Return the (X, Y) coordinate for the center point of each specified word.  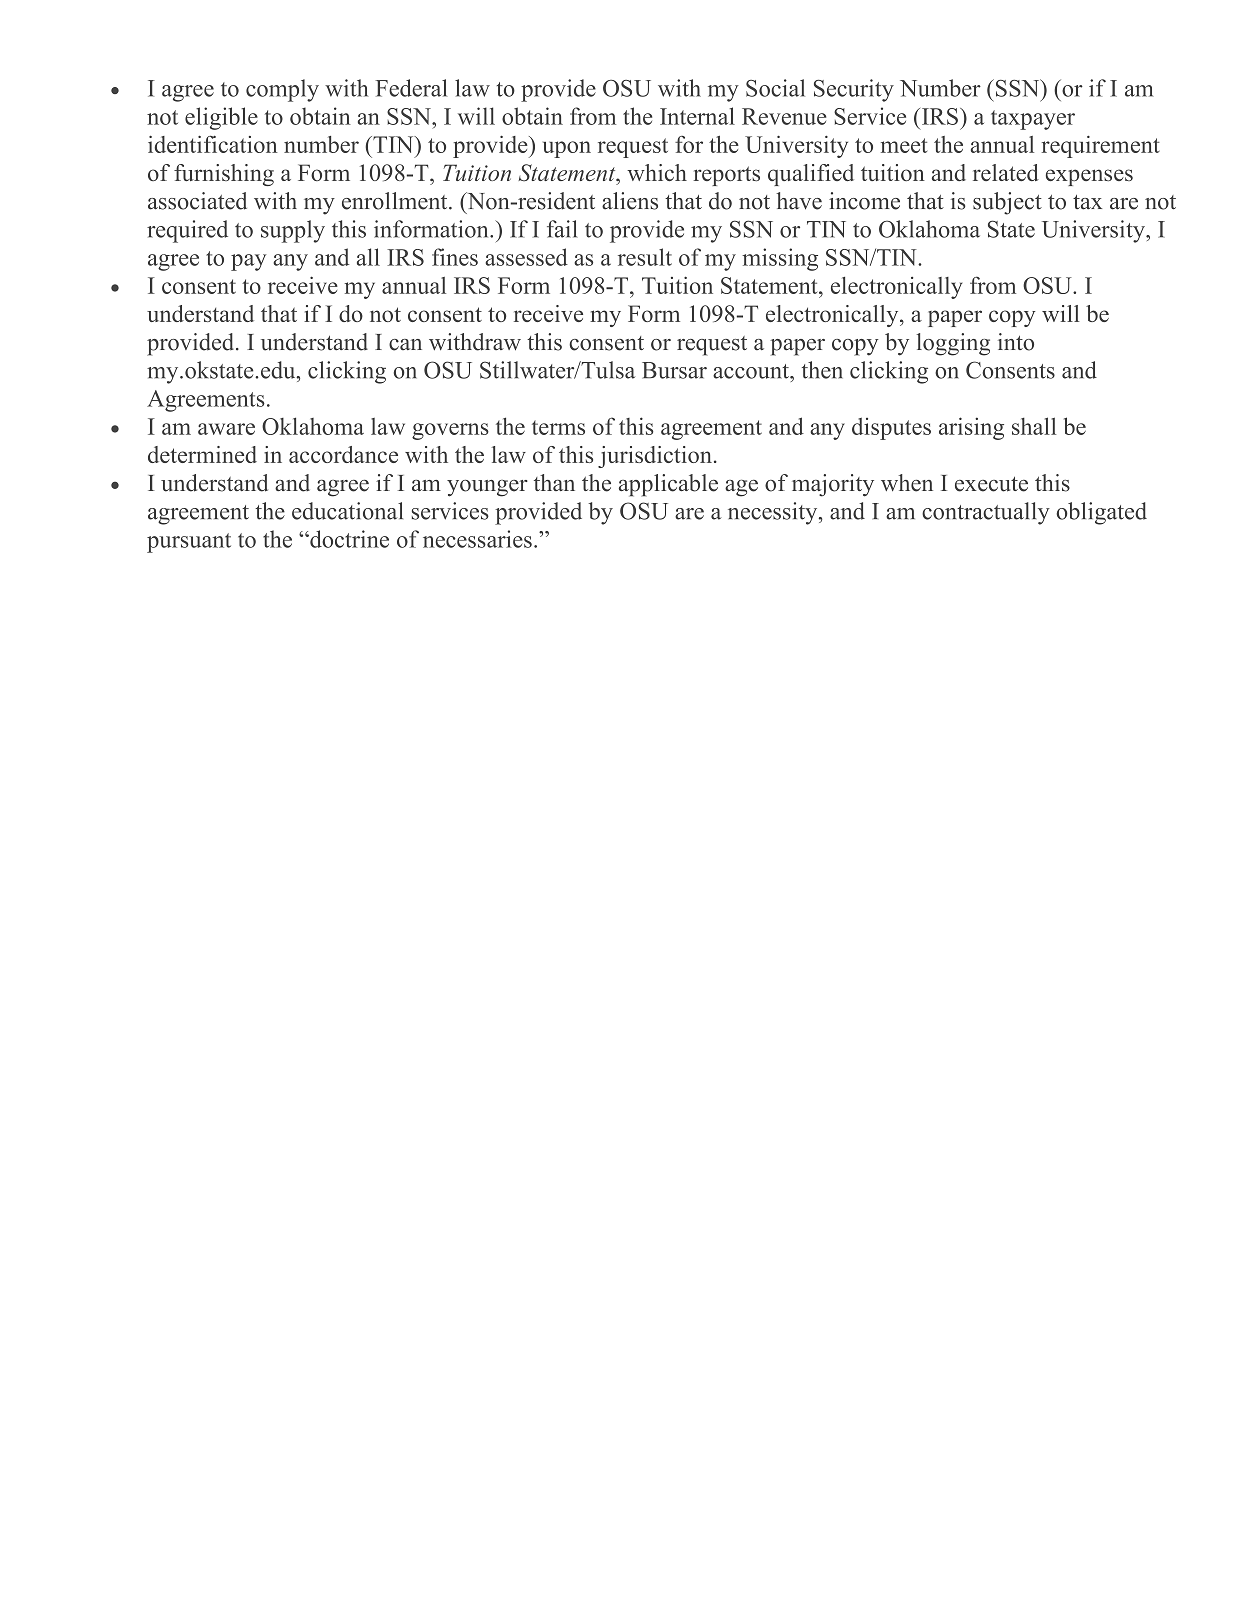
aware (226, 429)
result (645, 257)
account (752, 371)
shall (1034, 426)
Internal (697, 116)
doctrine (348, 539)
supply (293, 231)
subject (1007, 203)
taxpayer (1033, 120)
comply (282, 90)
